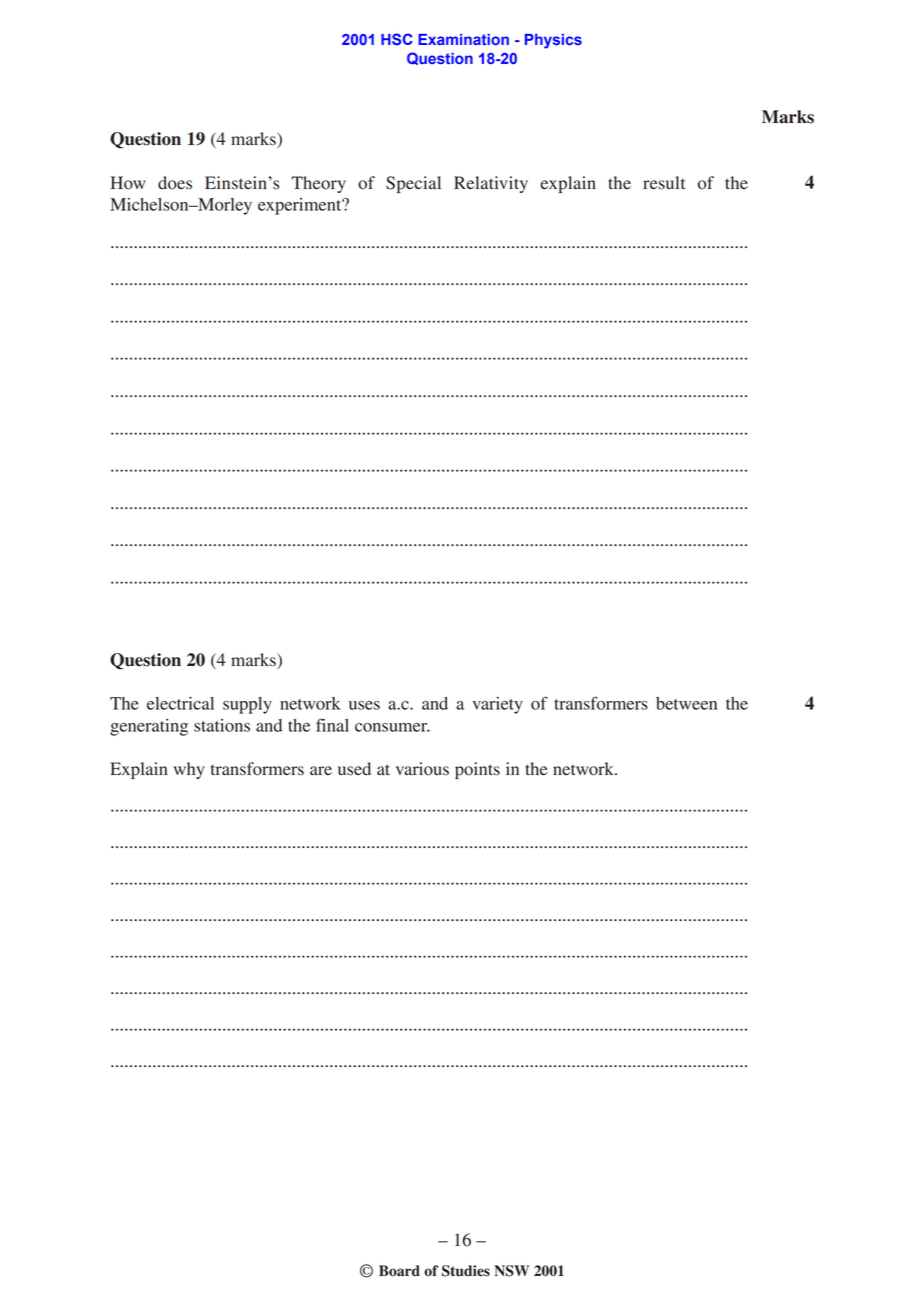 The width and height of the page is (924, 1308). What do you see at coordinates (686, 703) in the page?
I see `between` at bounding box center [686, 703].
